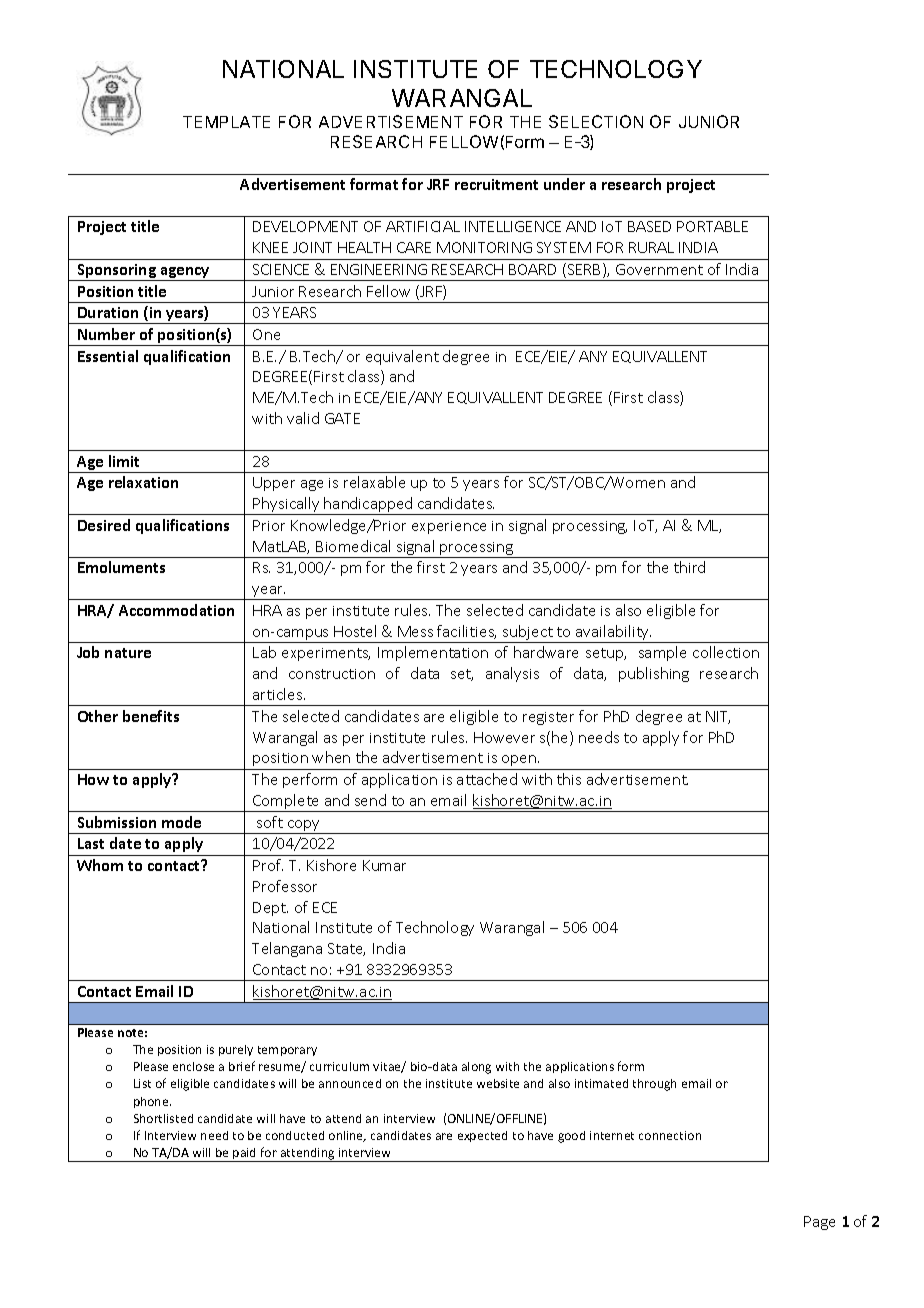  What do you see at coordinates (128, 653) in the page?
I see `nature` at bounding box center [128, 653].
